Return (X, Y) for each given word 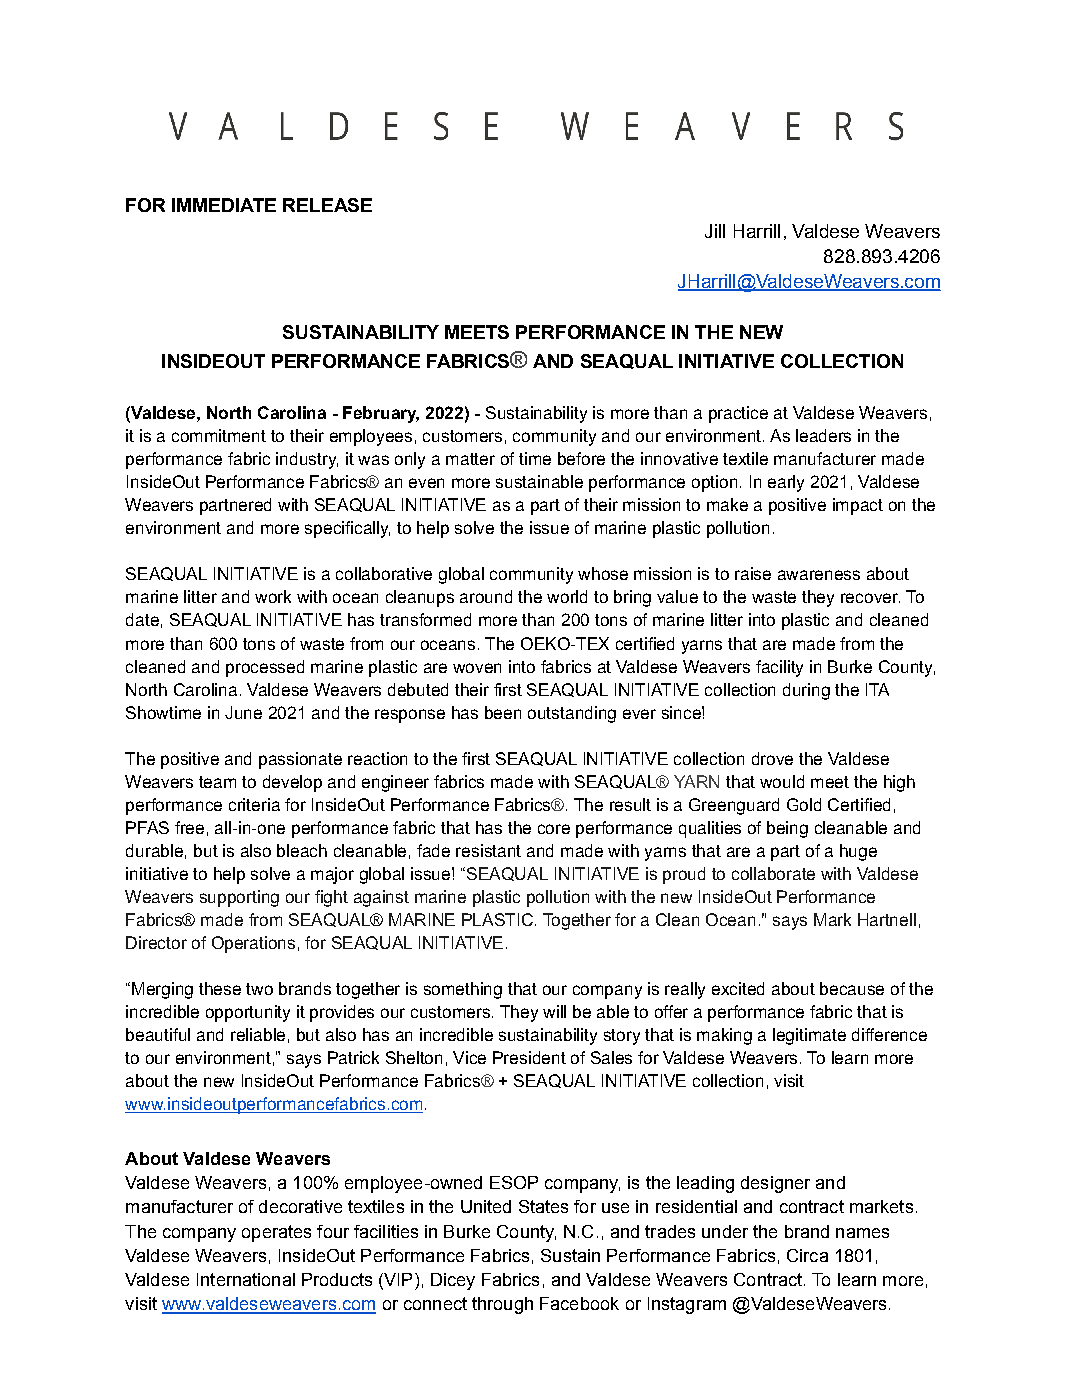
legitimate (809, 1036)
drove (772, 758)
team (217, 782)
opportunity (248, 1013)
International (246, 1279)
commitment (219, 435)
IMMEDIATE (224, 205)
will (554, 1011)
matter (470, 459)
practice (738, 414)
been (503, 712)
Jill (715, 231)
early (786, 483)
